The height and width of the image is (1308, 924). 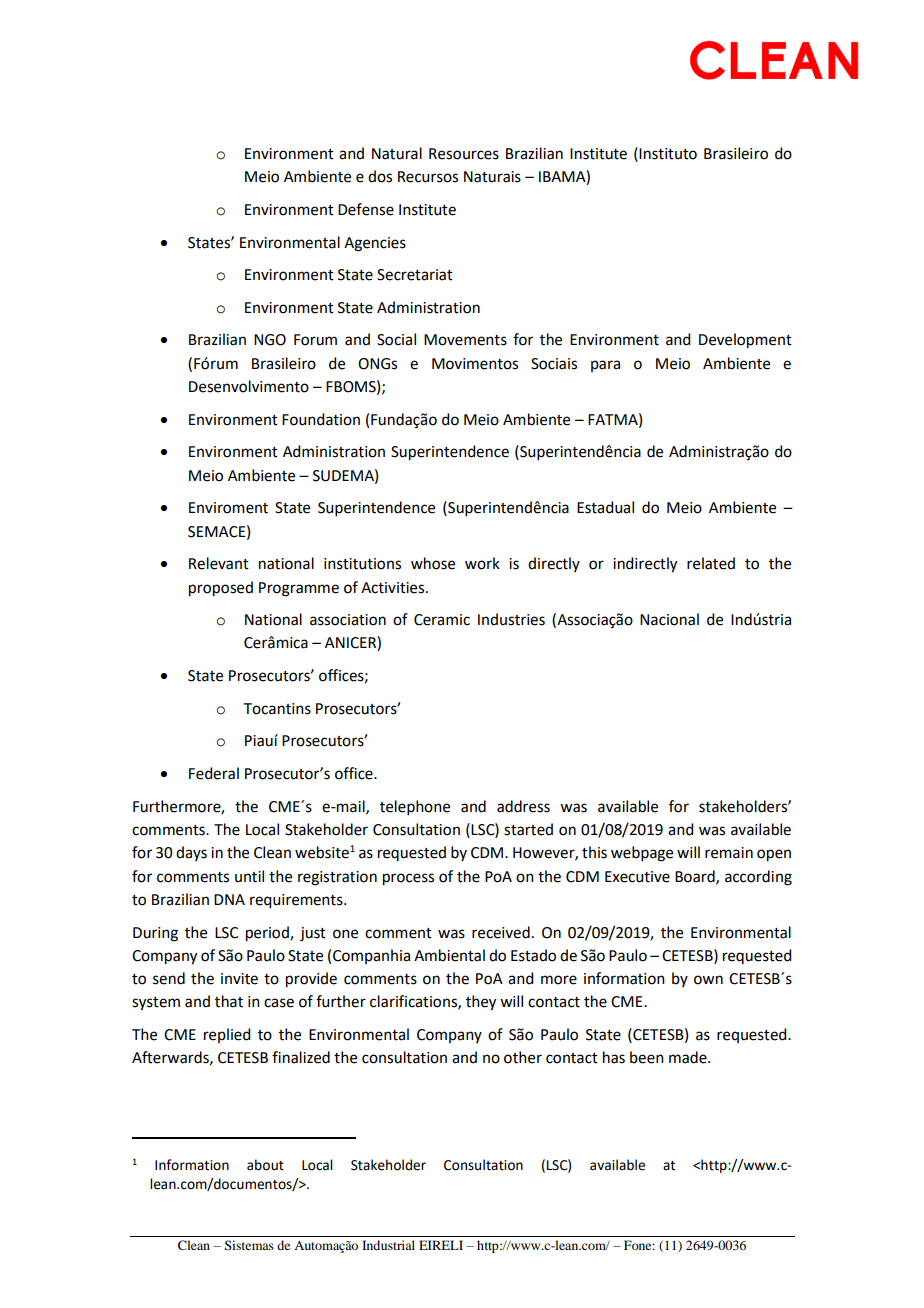 What do you see at coordinates (482, 563) in the image?
I see `work` at bounding box center [482, 563].
